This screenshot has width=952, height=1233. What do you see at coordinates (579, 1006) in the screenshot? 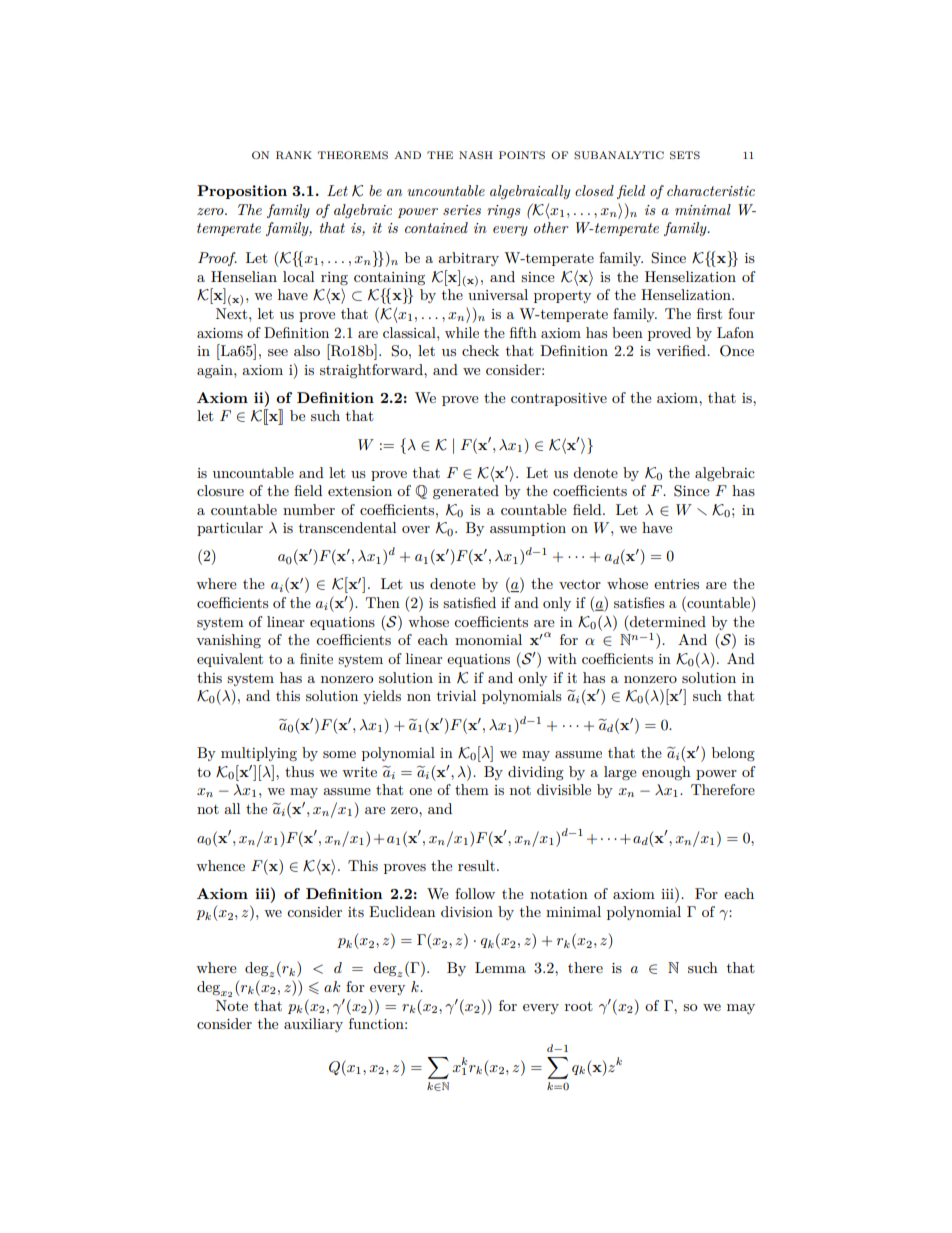
I see `root` at bounding box center [579, 1006].
